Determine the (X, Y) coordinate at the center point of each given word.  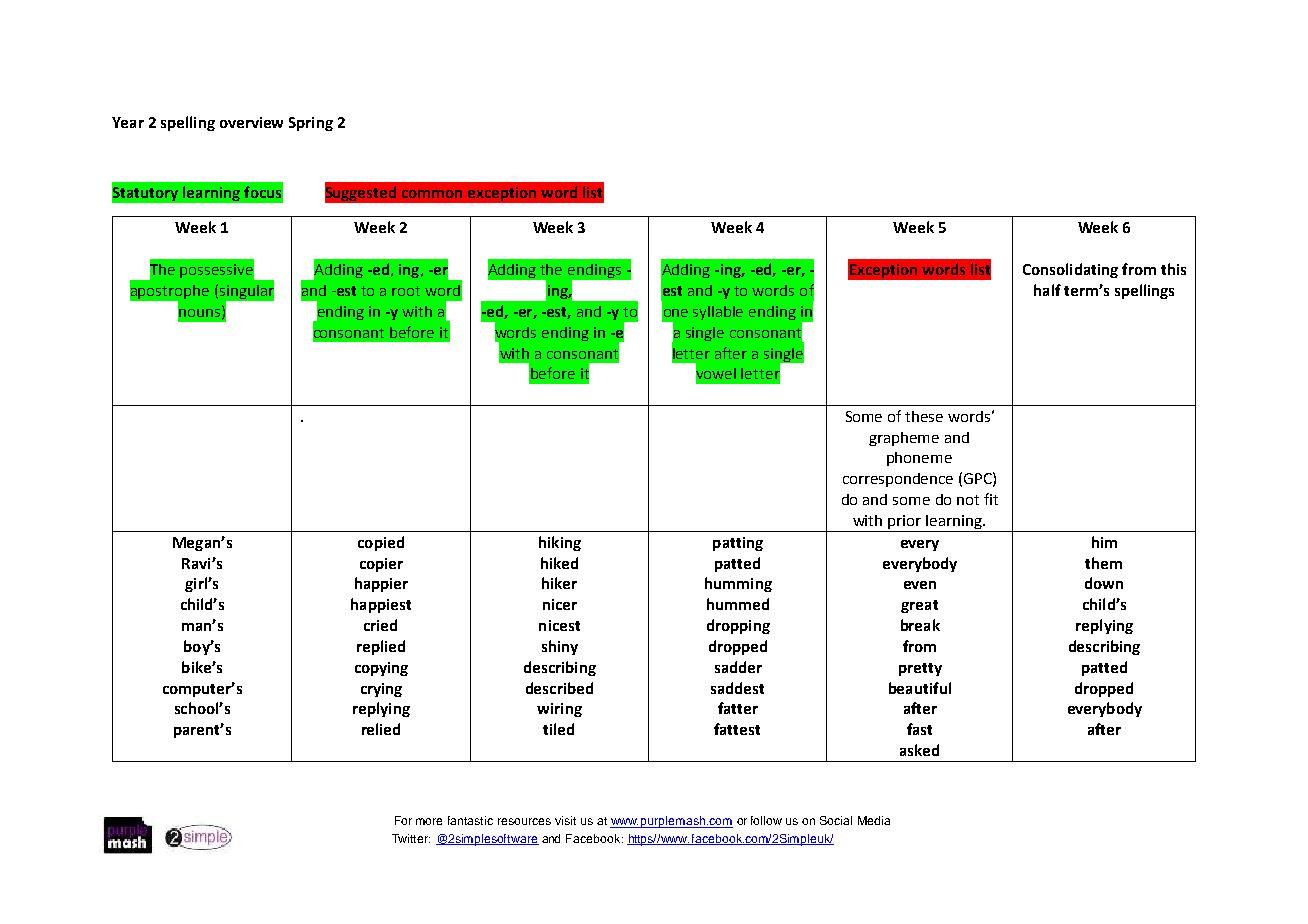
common (432, 194)
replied (381, 647)
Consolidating (1070, 270)
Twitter (411, 838)
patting (738, 544)
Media (874, 820)
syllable (718, 313)
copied (381, 543)
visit (565, 820)
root (406, 291)
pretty (920, 669)
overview (251, 122)
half (1047, 290)
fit (991, 499)
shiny (560, 647)
